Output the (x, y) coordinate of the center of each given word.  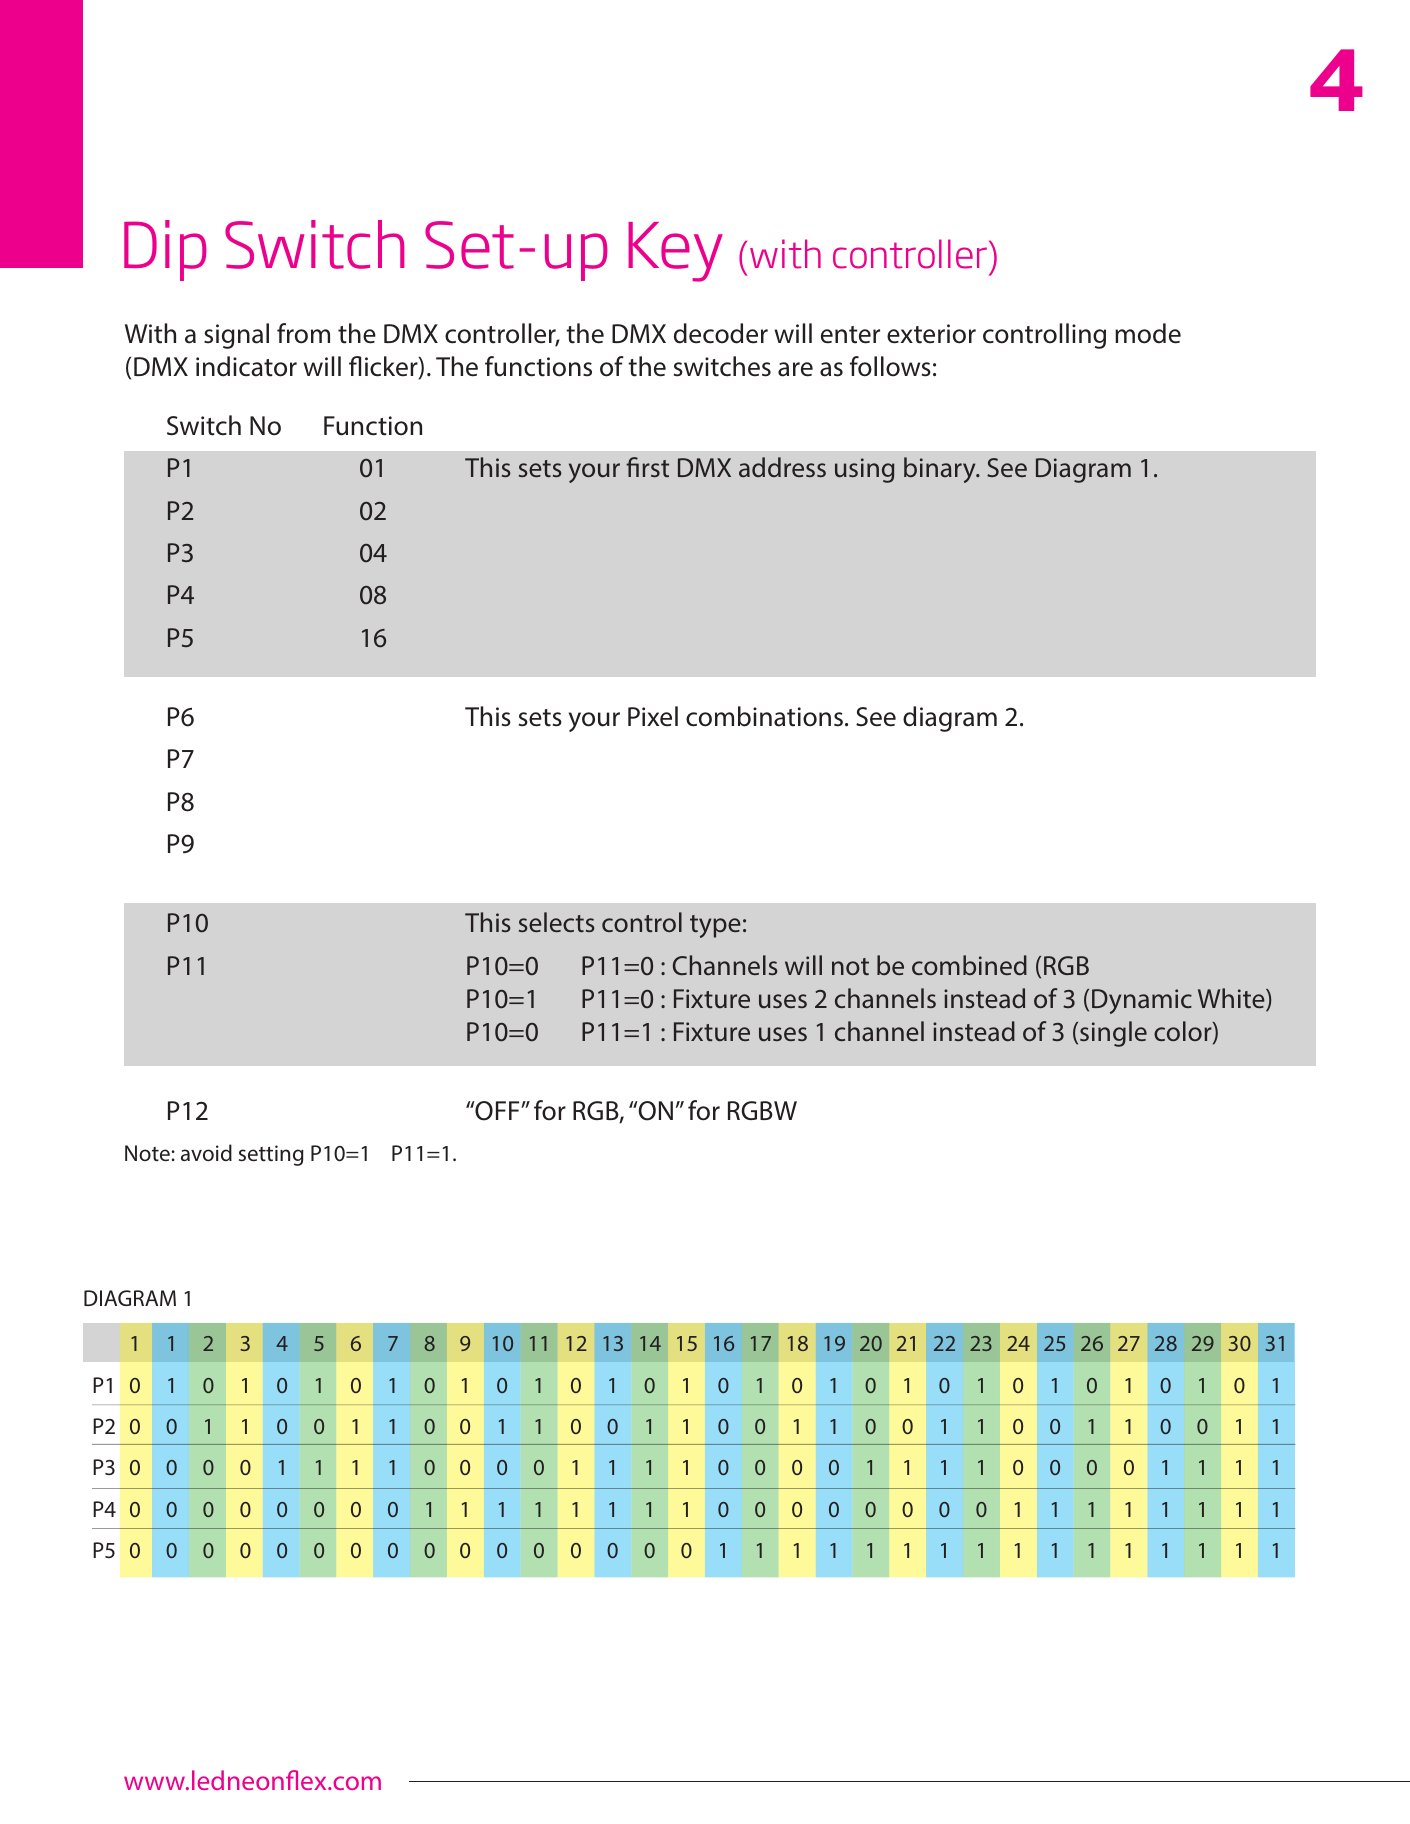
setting (271, 1155)
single (1113, 1034)
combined (969, 965)
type (715, 926)
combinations (764, 716)
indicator (246, 366)
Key (675, 252)
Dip (165, 250)
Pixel (653, 716)
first (647, 467)
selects (557, 922)
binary (941, 470)
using (864, 470)
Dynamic (1142, 1001)
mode (1148, 333)
